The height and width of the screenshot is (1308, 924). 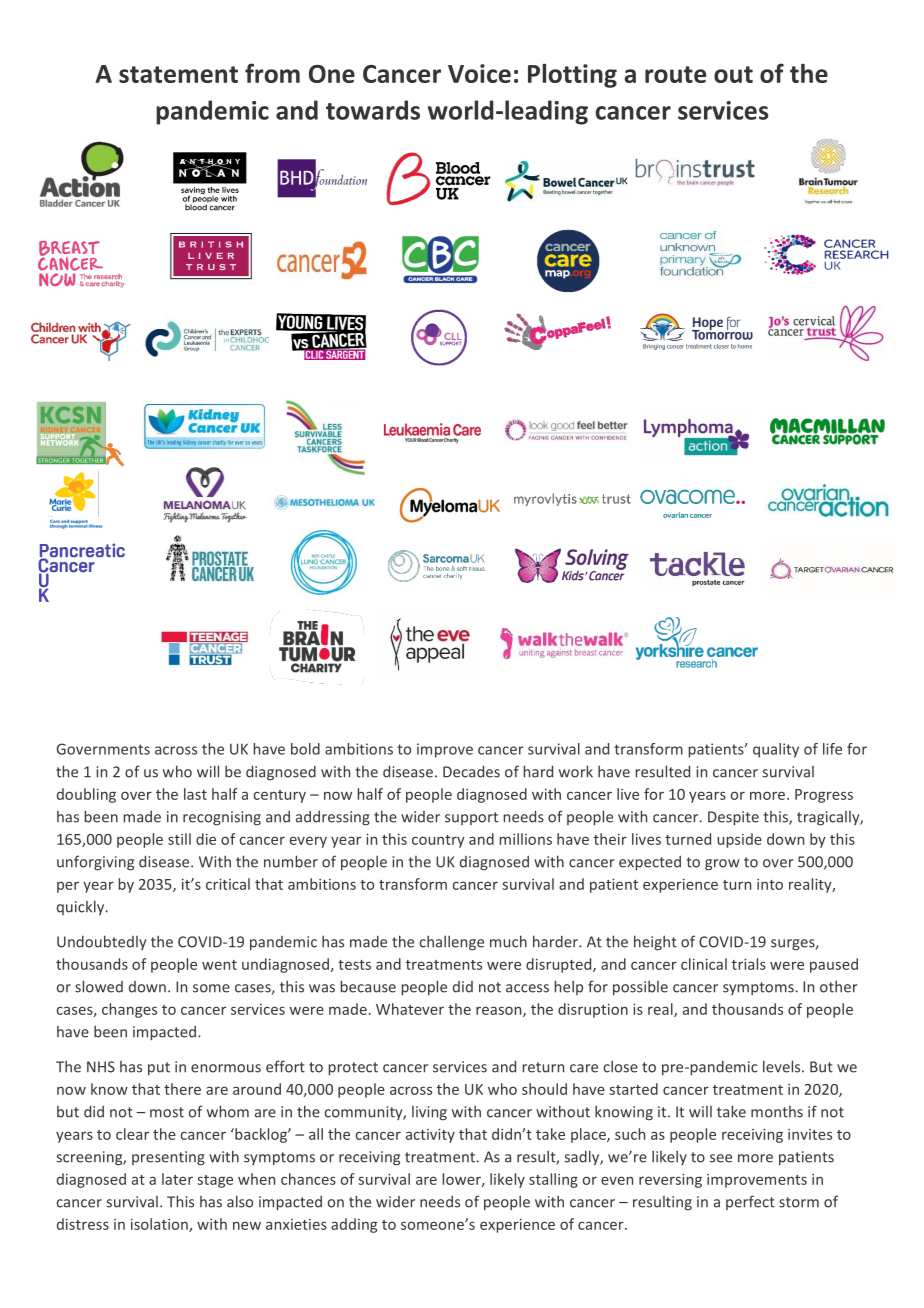 What do you see at coordinates (228, 884) in the screenshot?
I see `critical` at bounding box center [228, 884].
